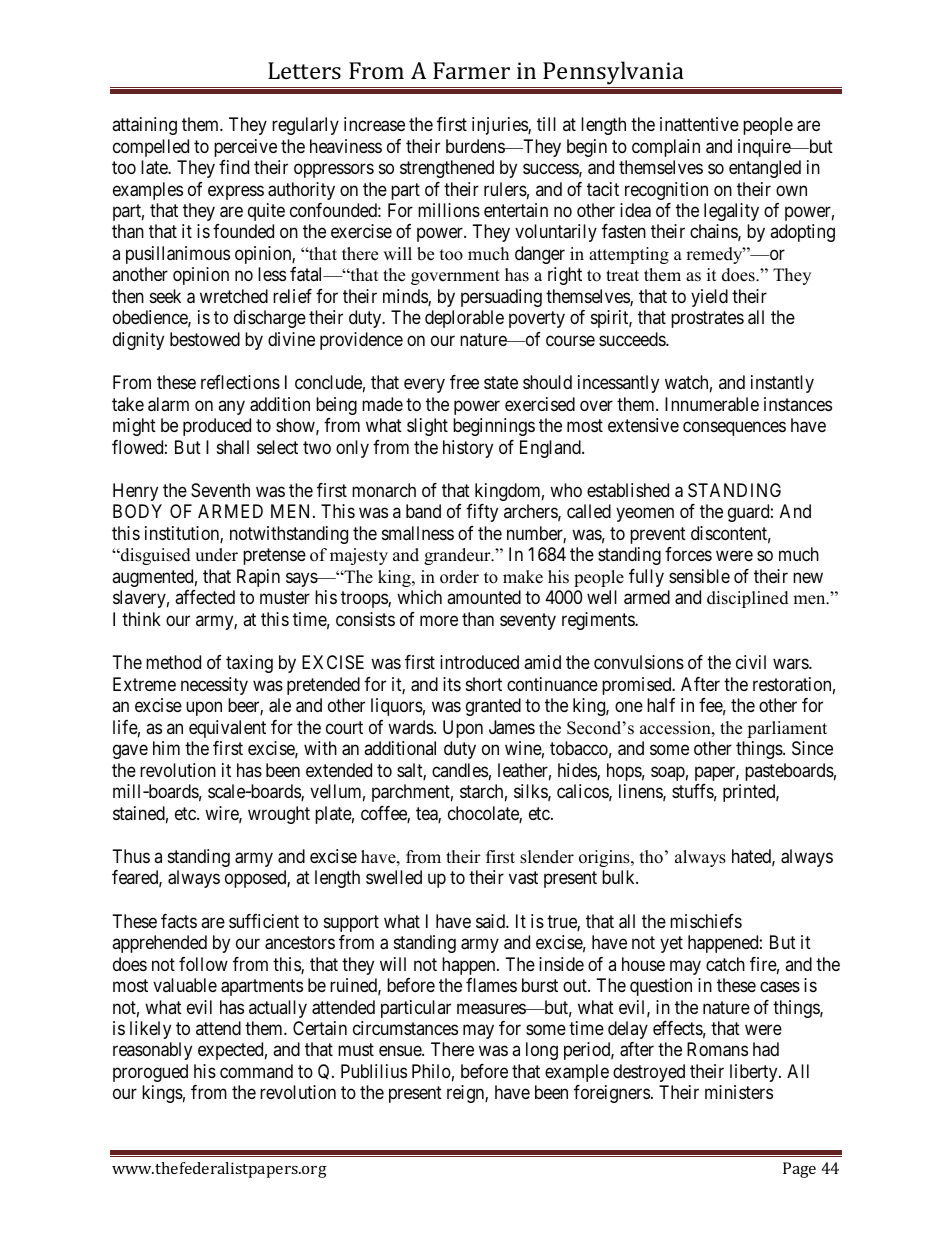 The width and height of the screenshot is (952, 1233). I want to click on vast, so click(523, 878).
